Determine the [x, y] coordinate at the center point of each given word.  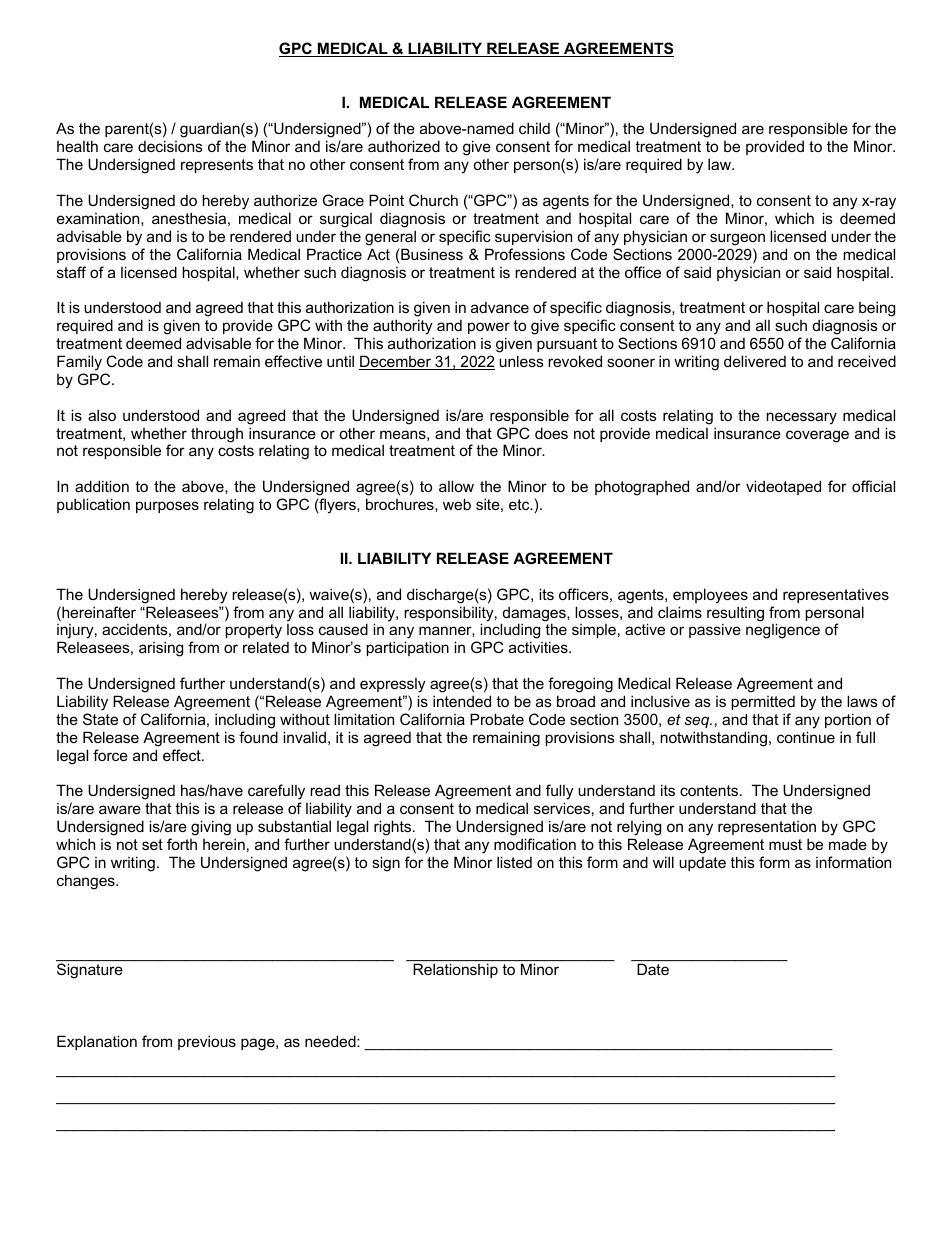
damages [534, 615]
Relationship [455, 971]
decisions [170, 146]
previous [207, 1042]
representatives [836, 596]
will [663, 862]
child [534, 128]
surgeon [737, 239]
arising [161, 649]
